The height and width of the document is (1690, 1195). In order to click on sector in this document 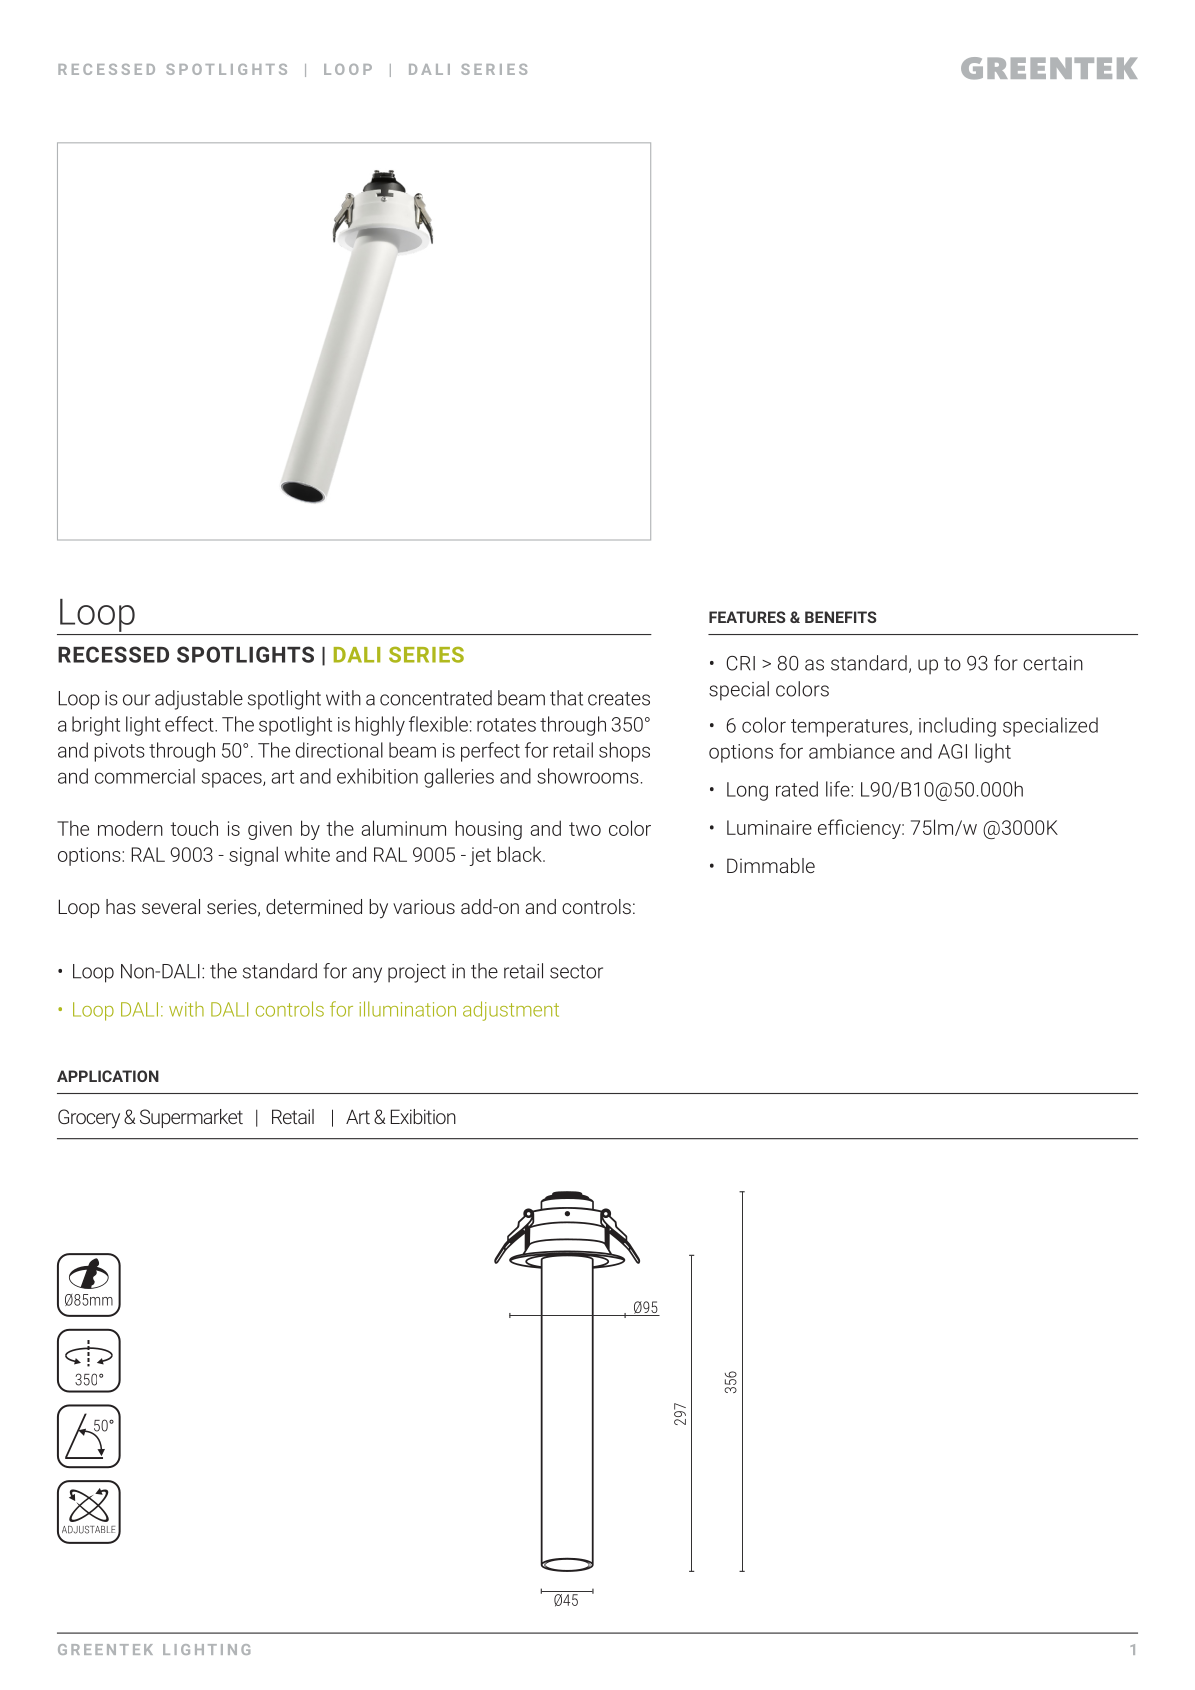, I will do `click(576, 972)`.
